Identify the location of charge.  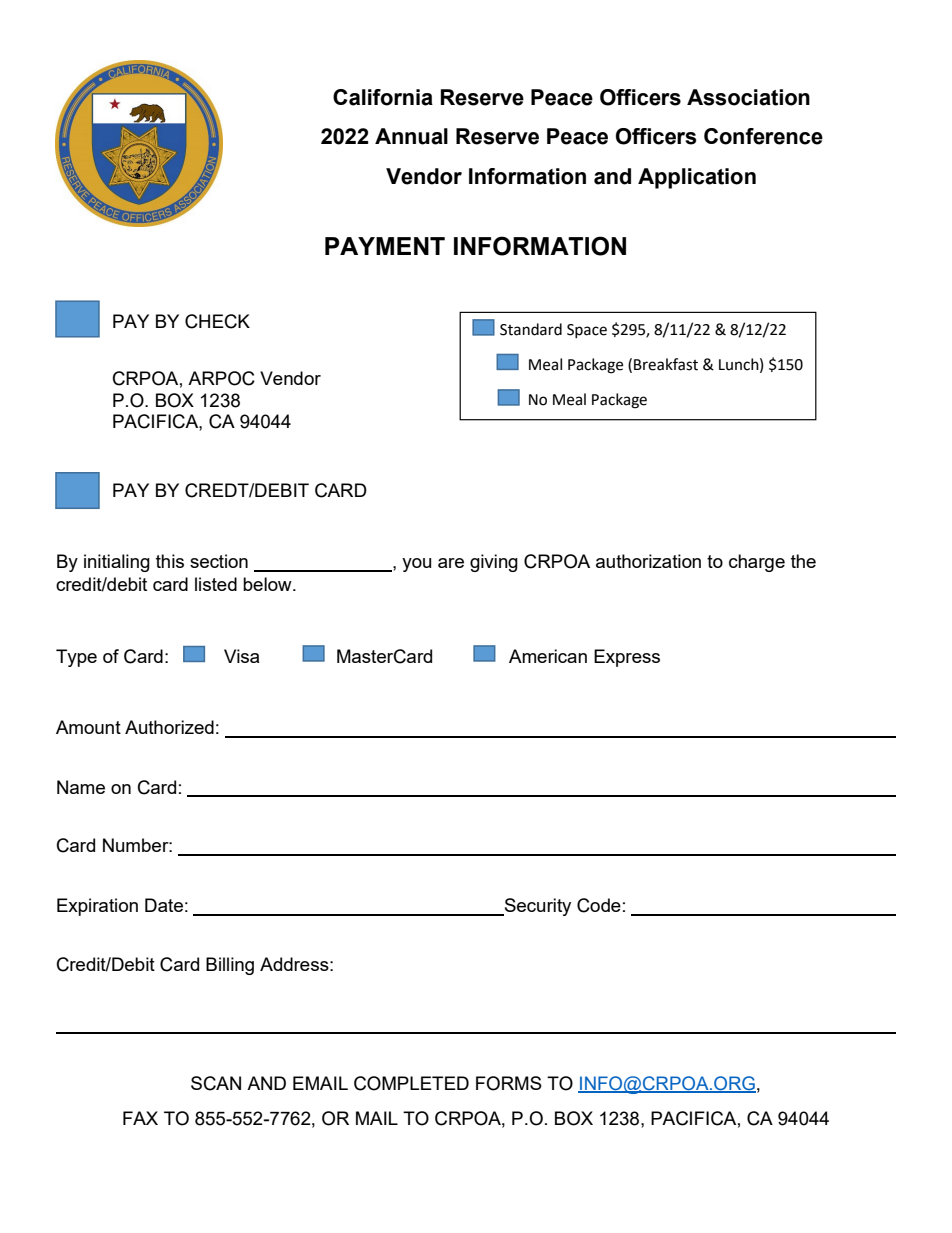
(757, 563).
